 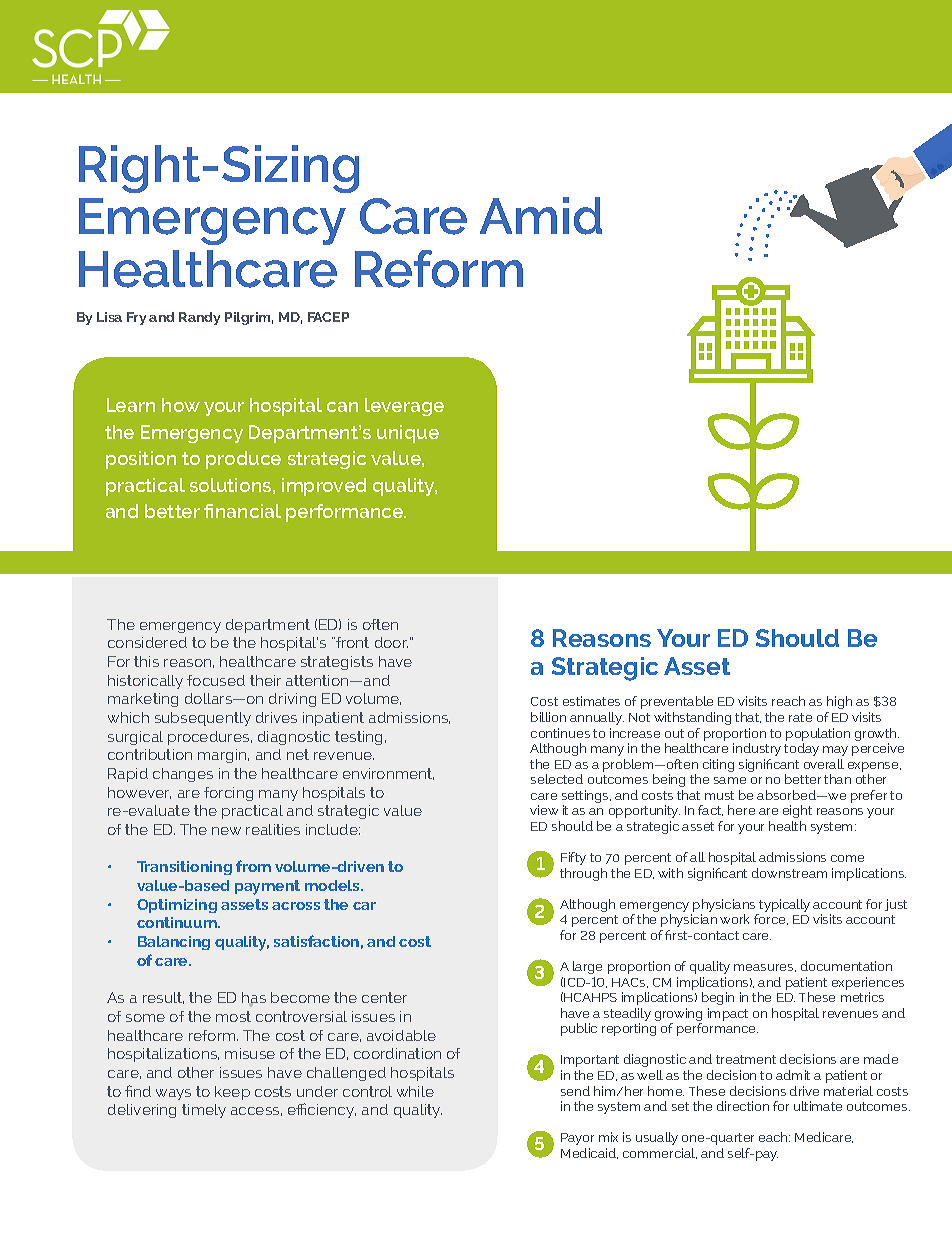 What do you see at coordinates (408, 434) in the screenshot?
I see `unique` at bounding box center [408, 434].
